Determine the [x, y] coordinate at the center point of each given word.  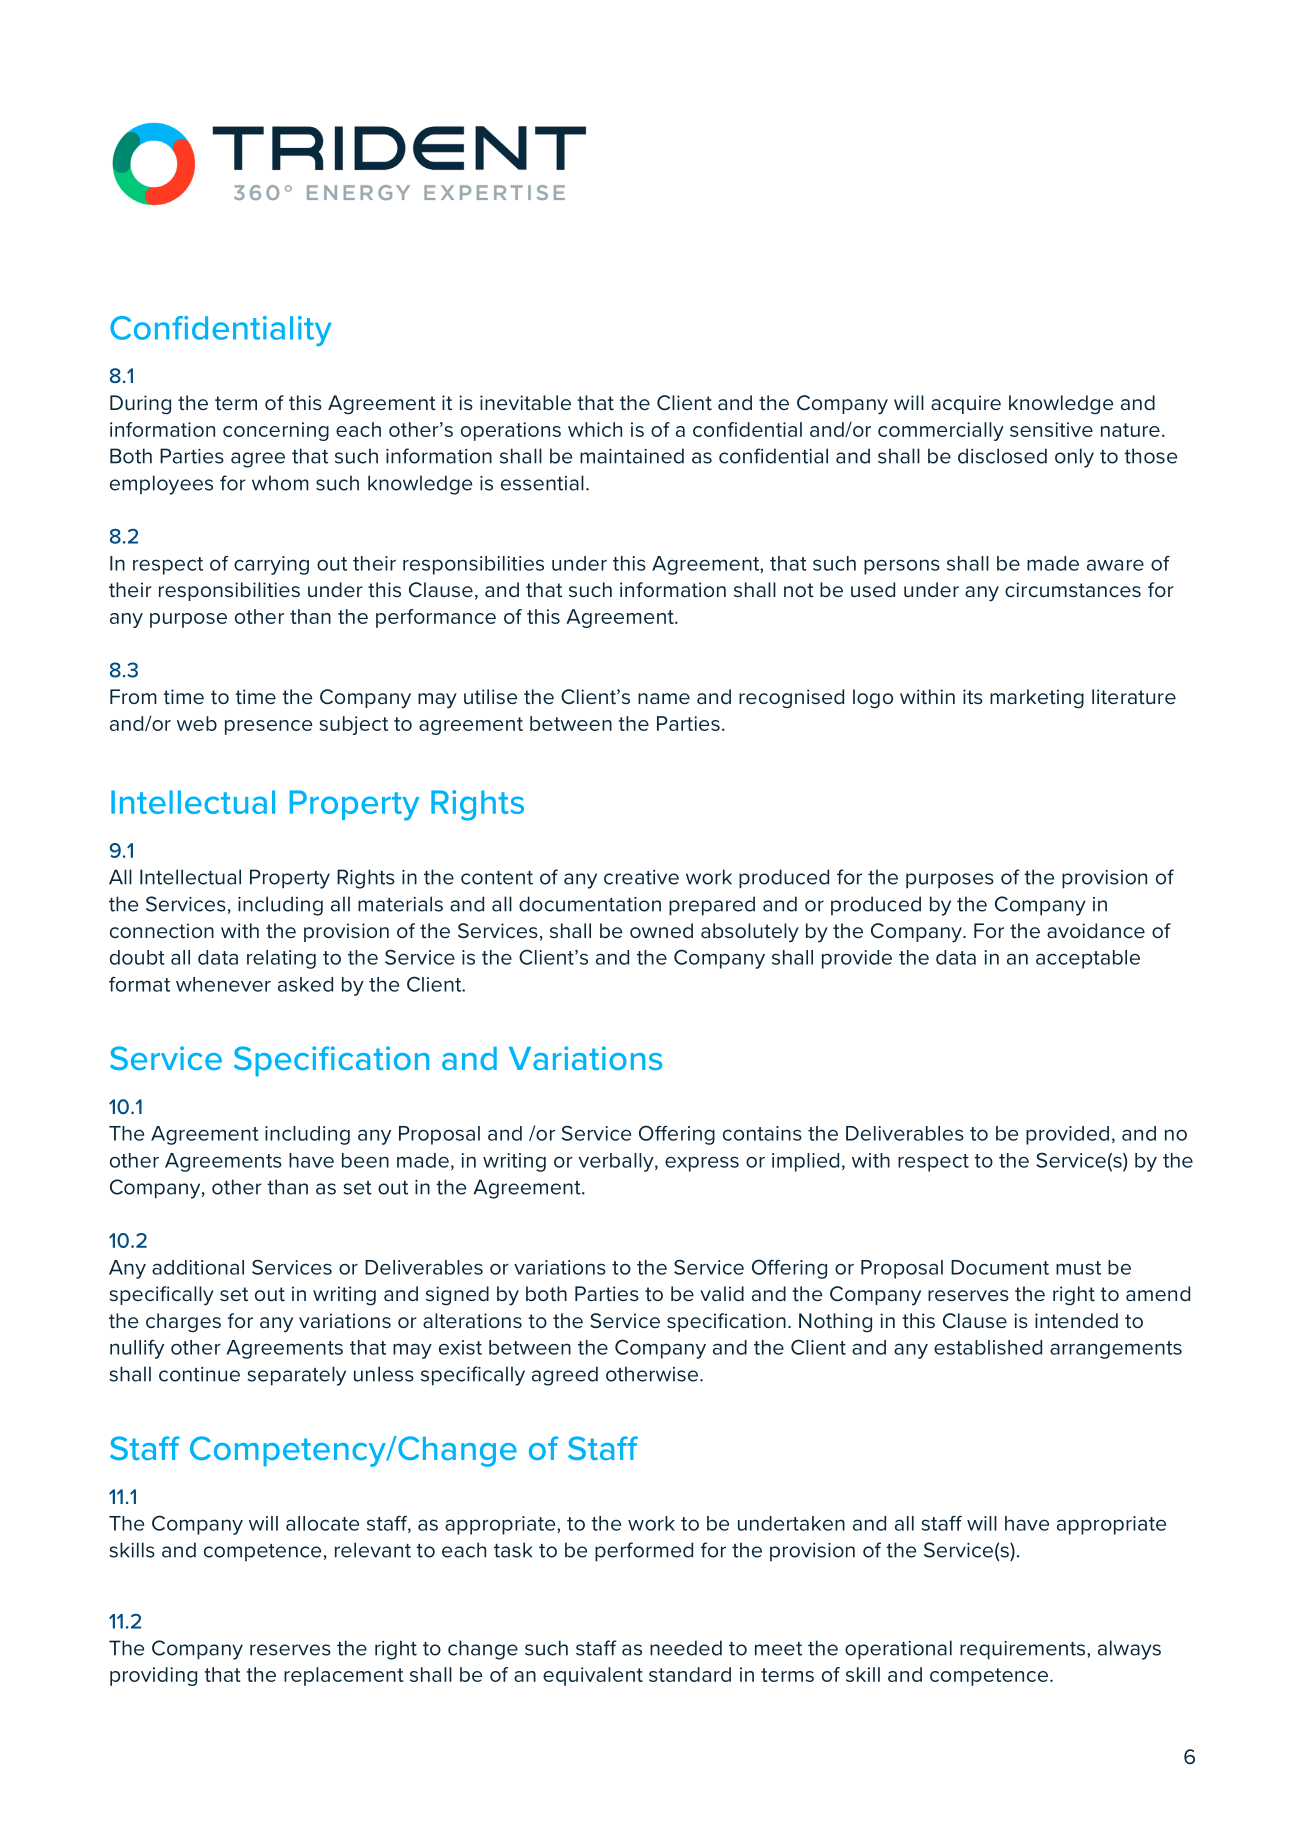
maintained [632, 456]
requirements [1024, 1650]
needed [686, 1648]
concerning [276, 431]
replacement [344, 1676]
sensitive [1051, 429]
